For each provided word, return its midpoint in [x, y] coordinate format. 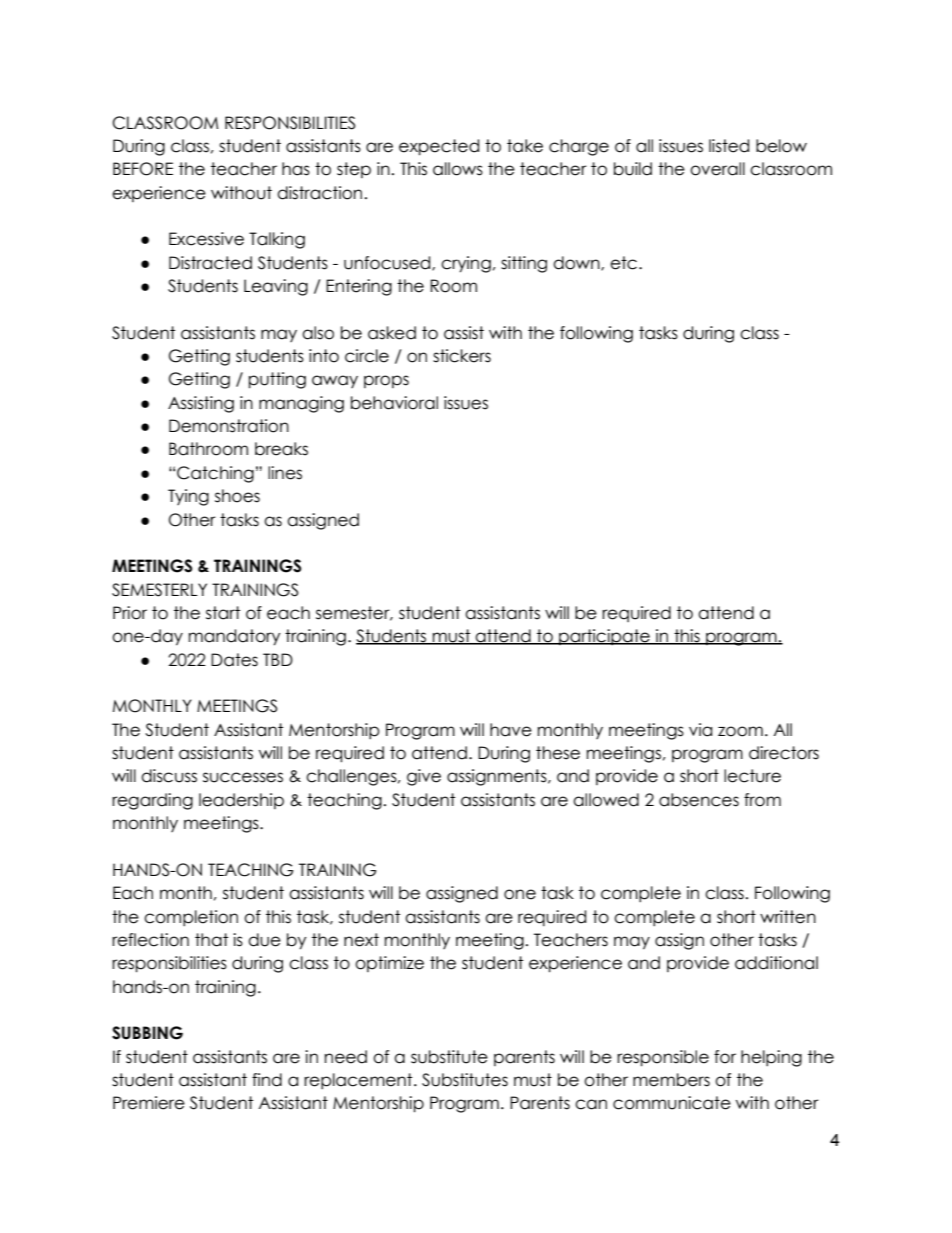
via [700, 730]
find [267, 1080]
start [223, 613]
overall [717, 169]
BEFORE [143, 169]
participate [604, 637]
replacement [359, 1081]
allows [458, 169]
